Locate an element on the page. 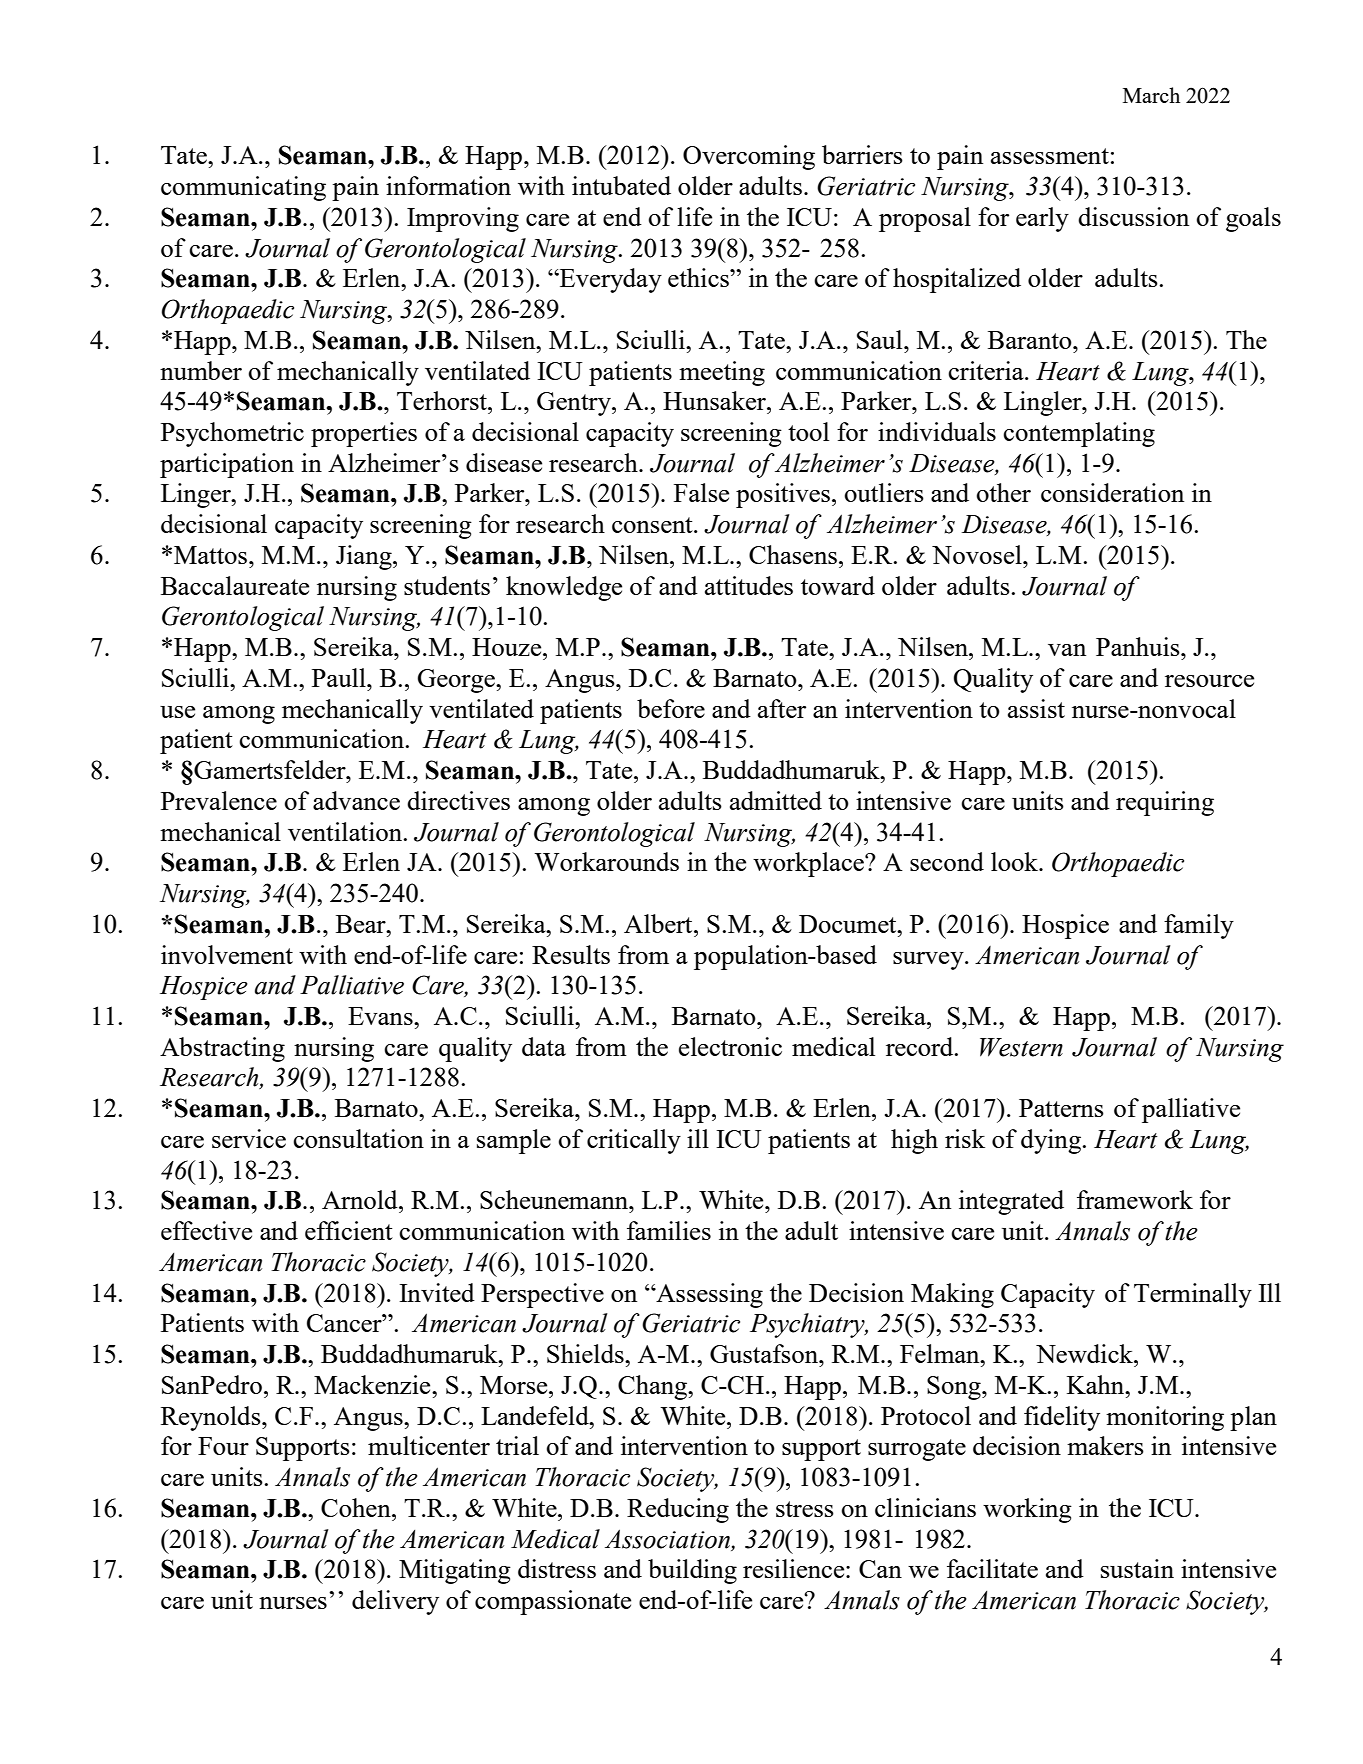  Cohen is located at coordinates (357, 1507).
